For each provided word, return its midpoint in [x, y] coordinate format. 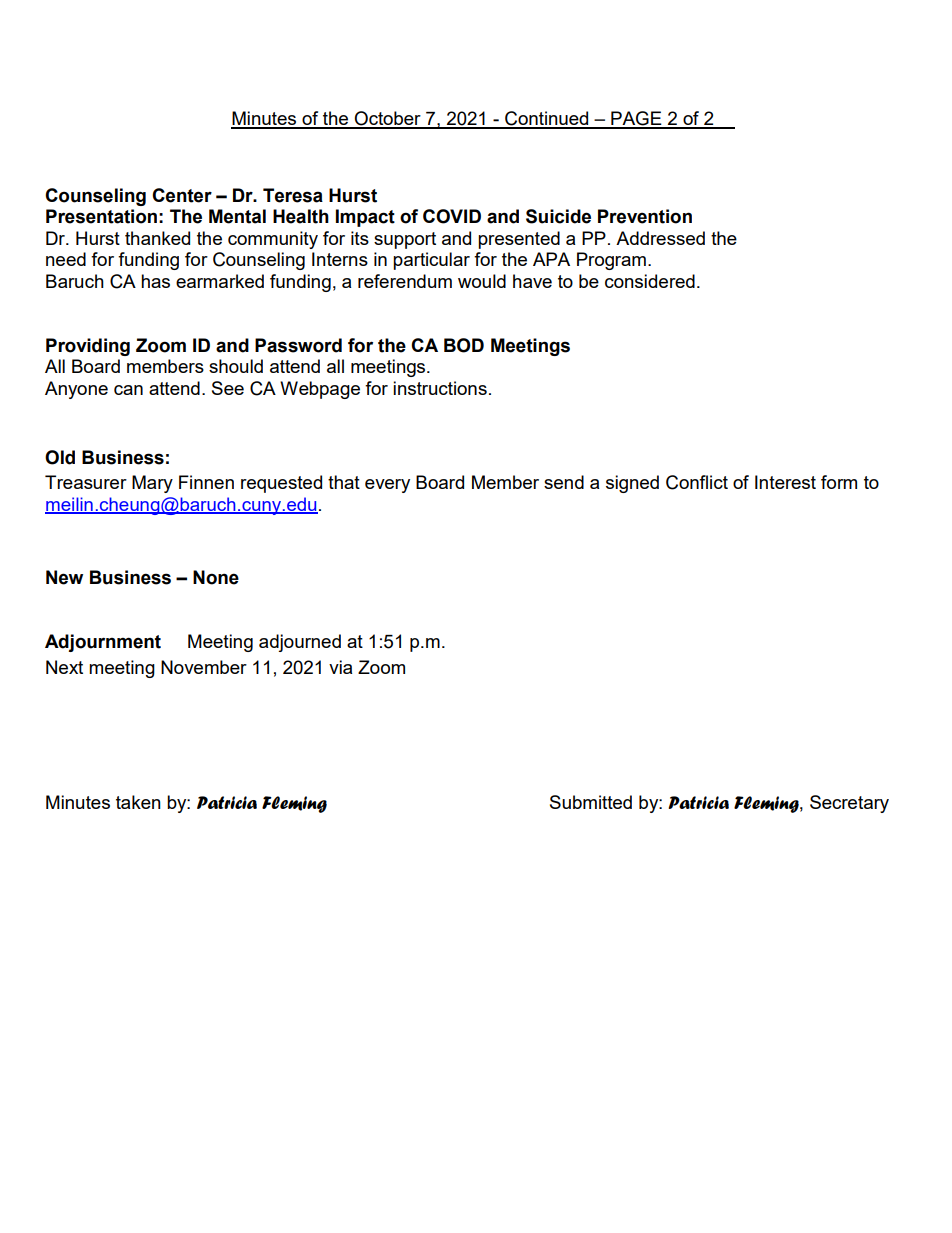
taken [138, 802]
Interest [785, 482]
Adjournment [103, 643]
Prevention [645, 216]
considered [650, 281]
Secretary [849, 804]
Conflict [697, 482]
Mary [152, 484]
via [340, 667]
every [387, 486]
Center [182, 195]
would [482, 281]
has [155, 281]
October [388, 119]
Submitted [591, 802]
